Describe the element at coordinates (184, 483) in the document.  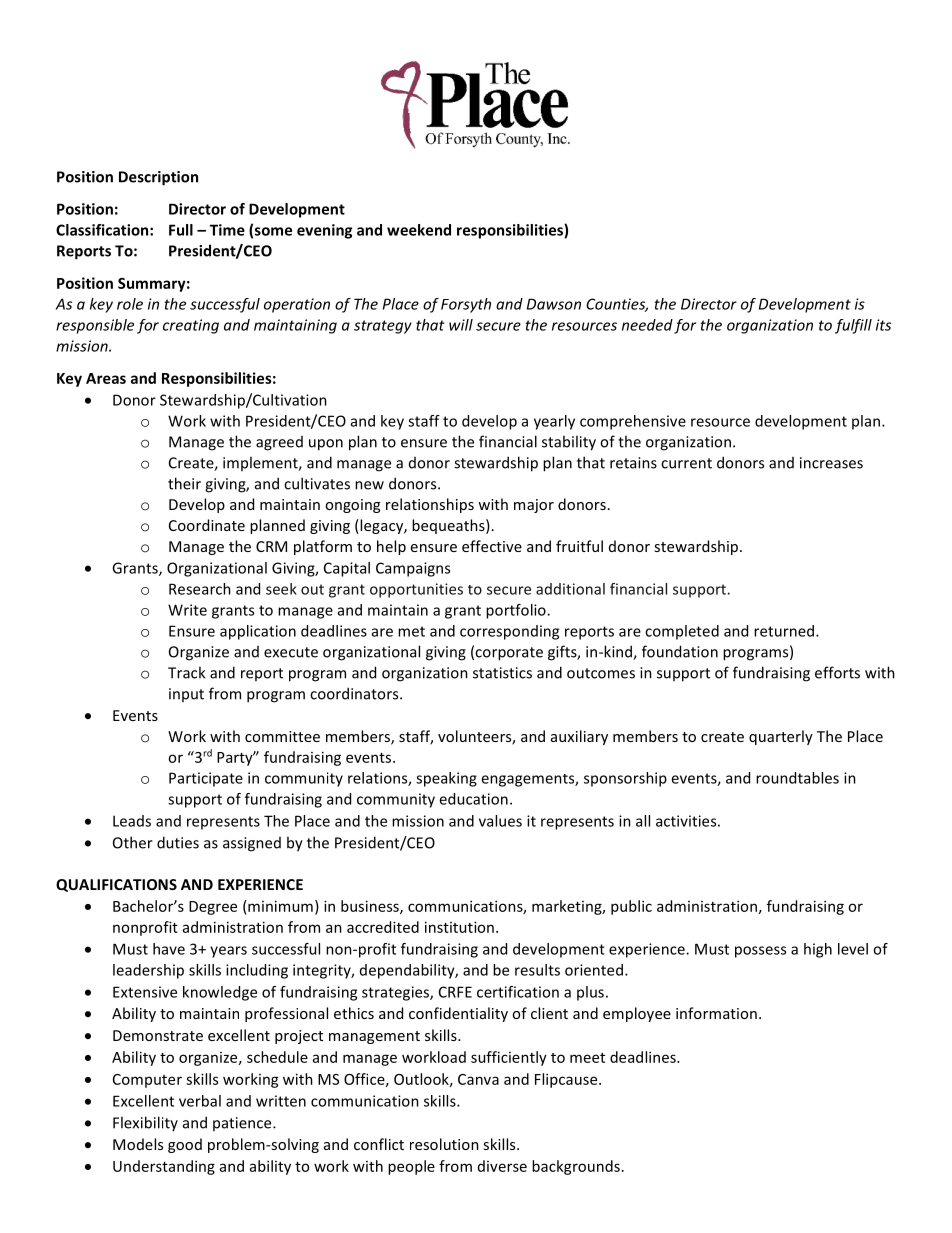
I see `their` at that location.
